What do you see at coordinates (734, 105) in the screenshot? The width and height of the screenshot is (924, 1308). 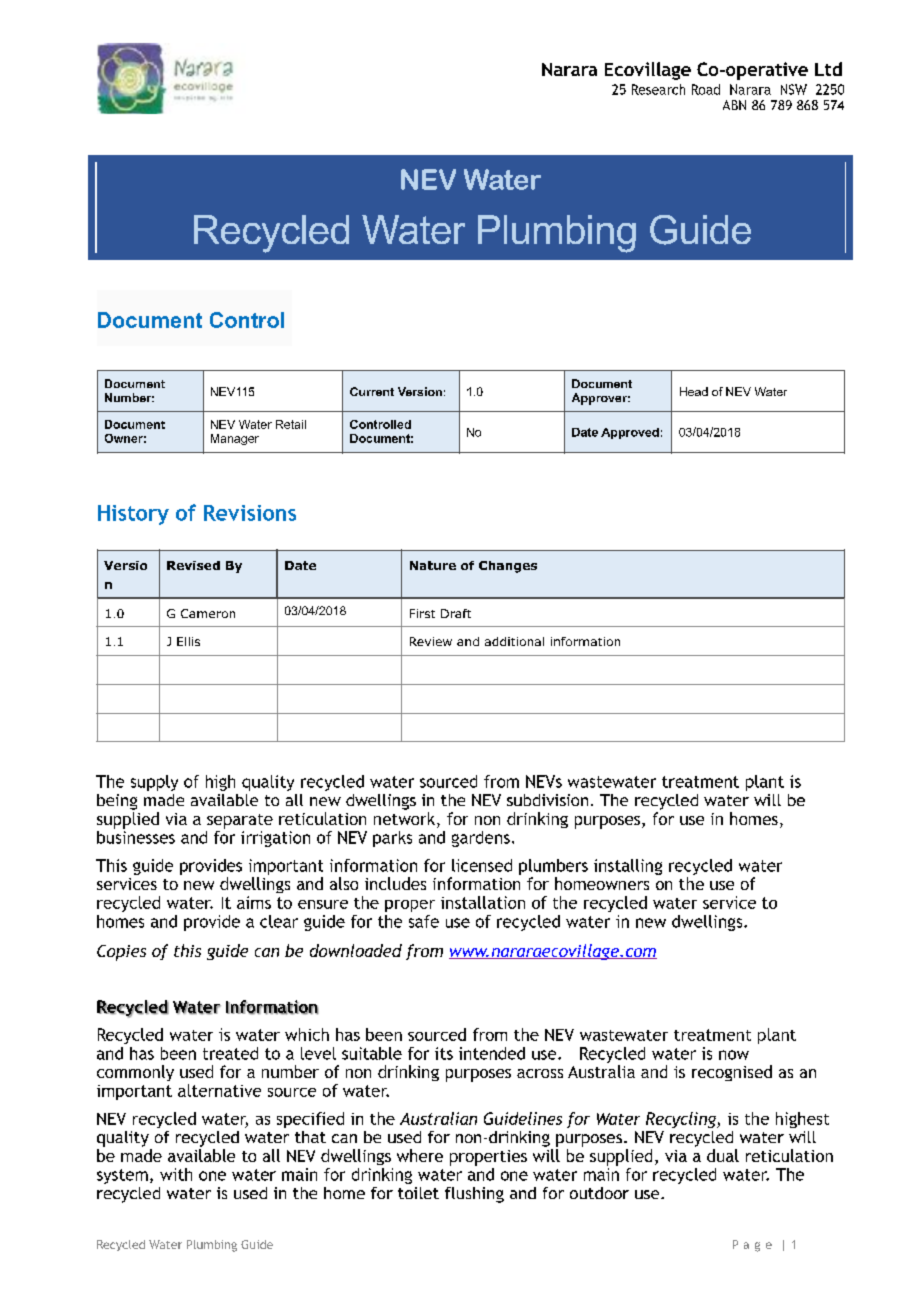 I see `ABN` at bounding box center [734, 105].
